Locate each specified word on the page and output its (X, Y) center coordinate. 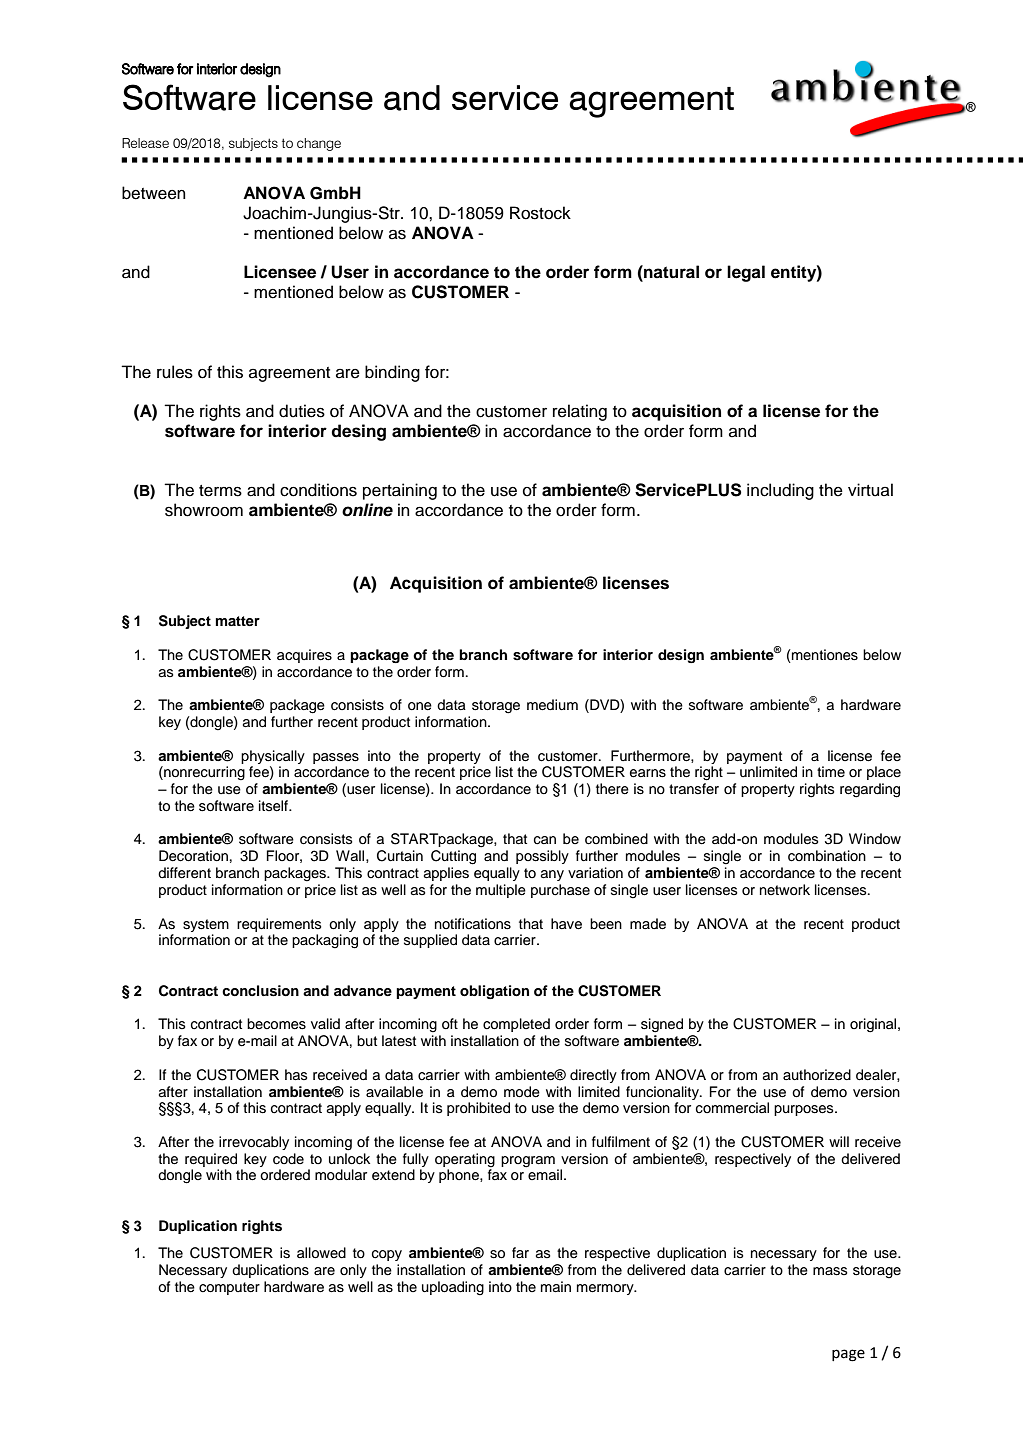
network (785, 889)
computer (229, 1288)
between (154, 193)
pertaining (400, 491)
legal (746, 273)
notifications (473, 924)
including (780, 491)
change (319, 144)
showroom (204, 510)
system (206, 925)
